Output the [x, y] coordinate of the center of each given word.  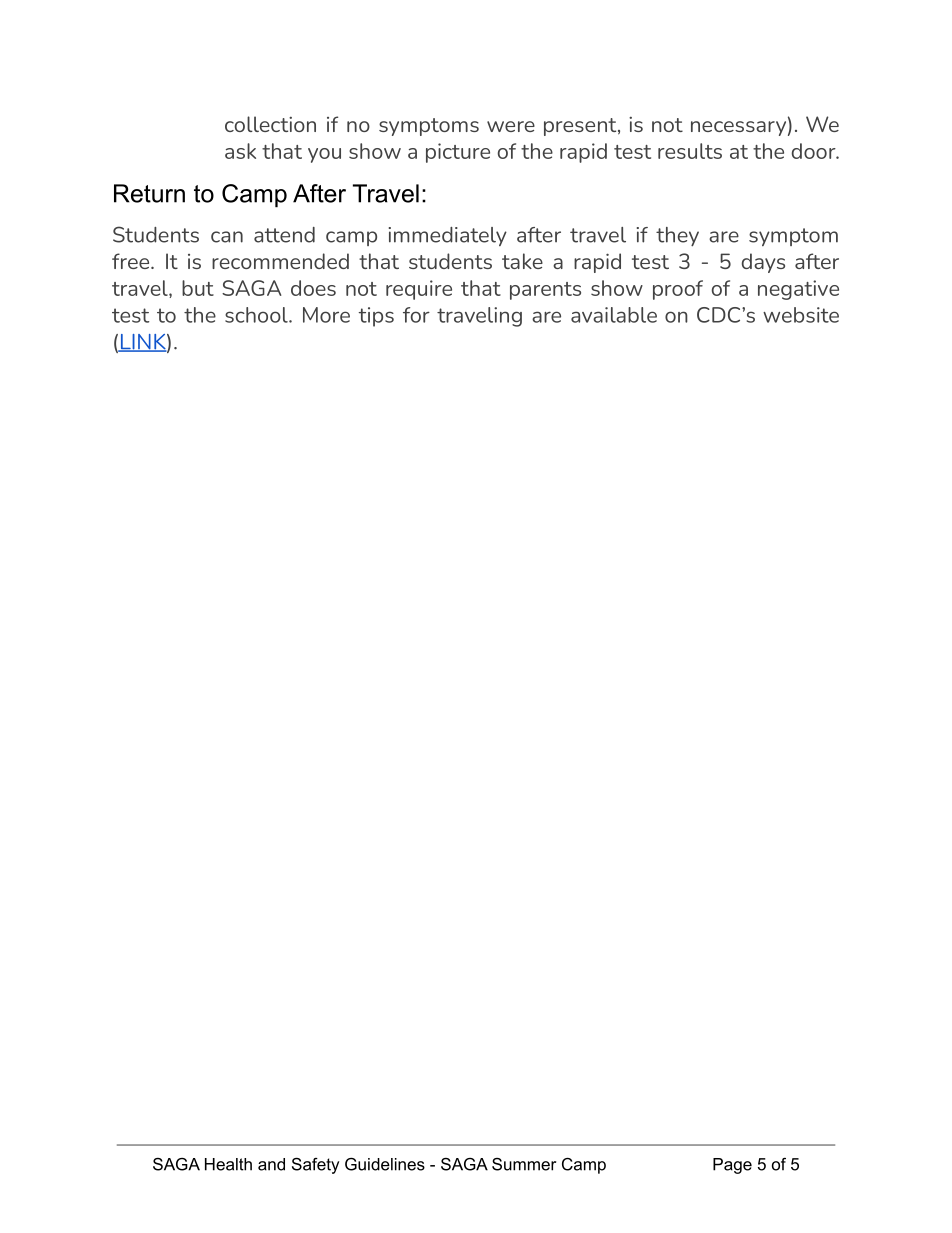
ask [240, 151]
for [416, 315]
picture [458, 153]
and [271, 1164]
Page [732, 1166]
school [257, 315]
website [801, 315]
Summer [524, 1164]
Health [228, 1164]
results [690, 151]
